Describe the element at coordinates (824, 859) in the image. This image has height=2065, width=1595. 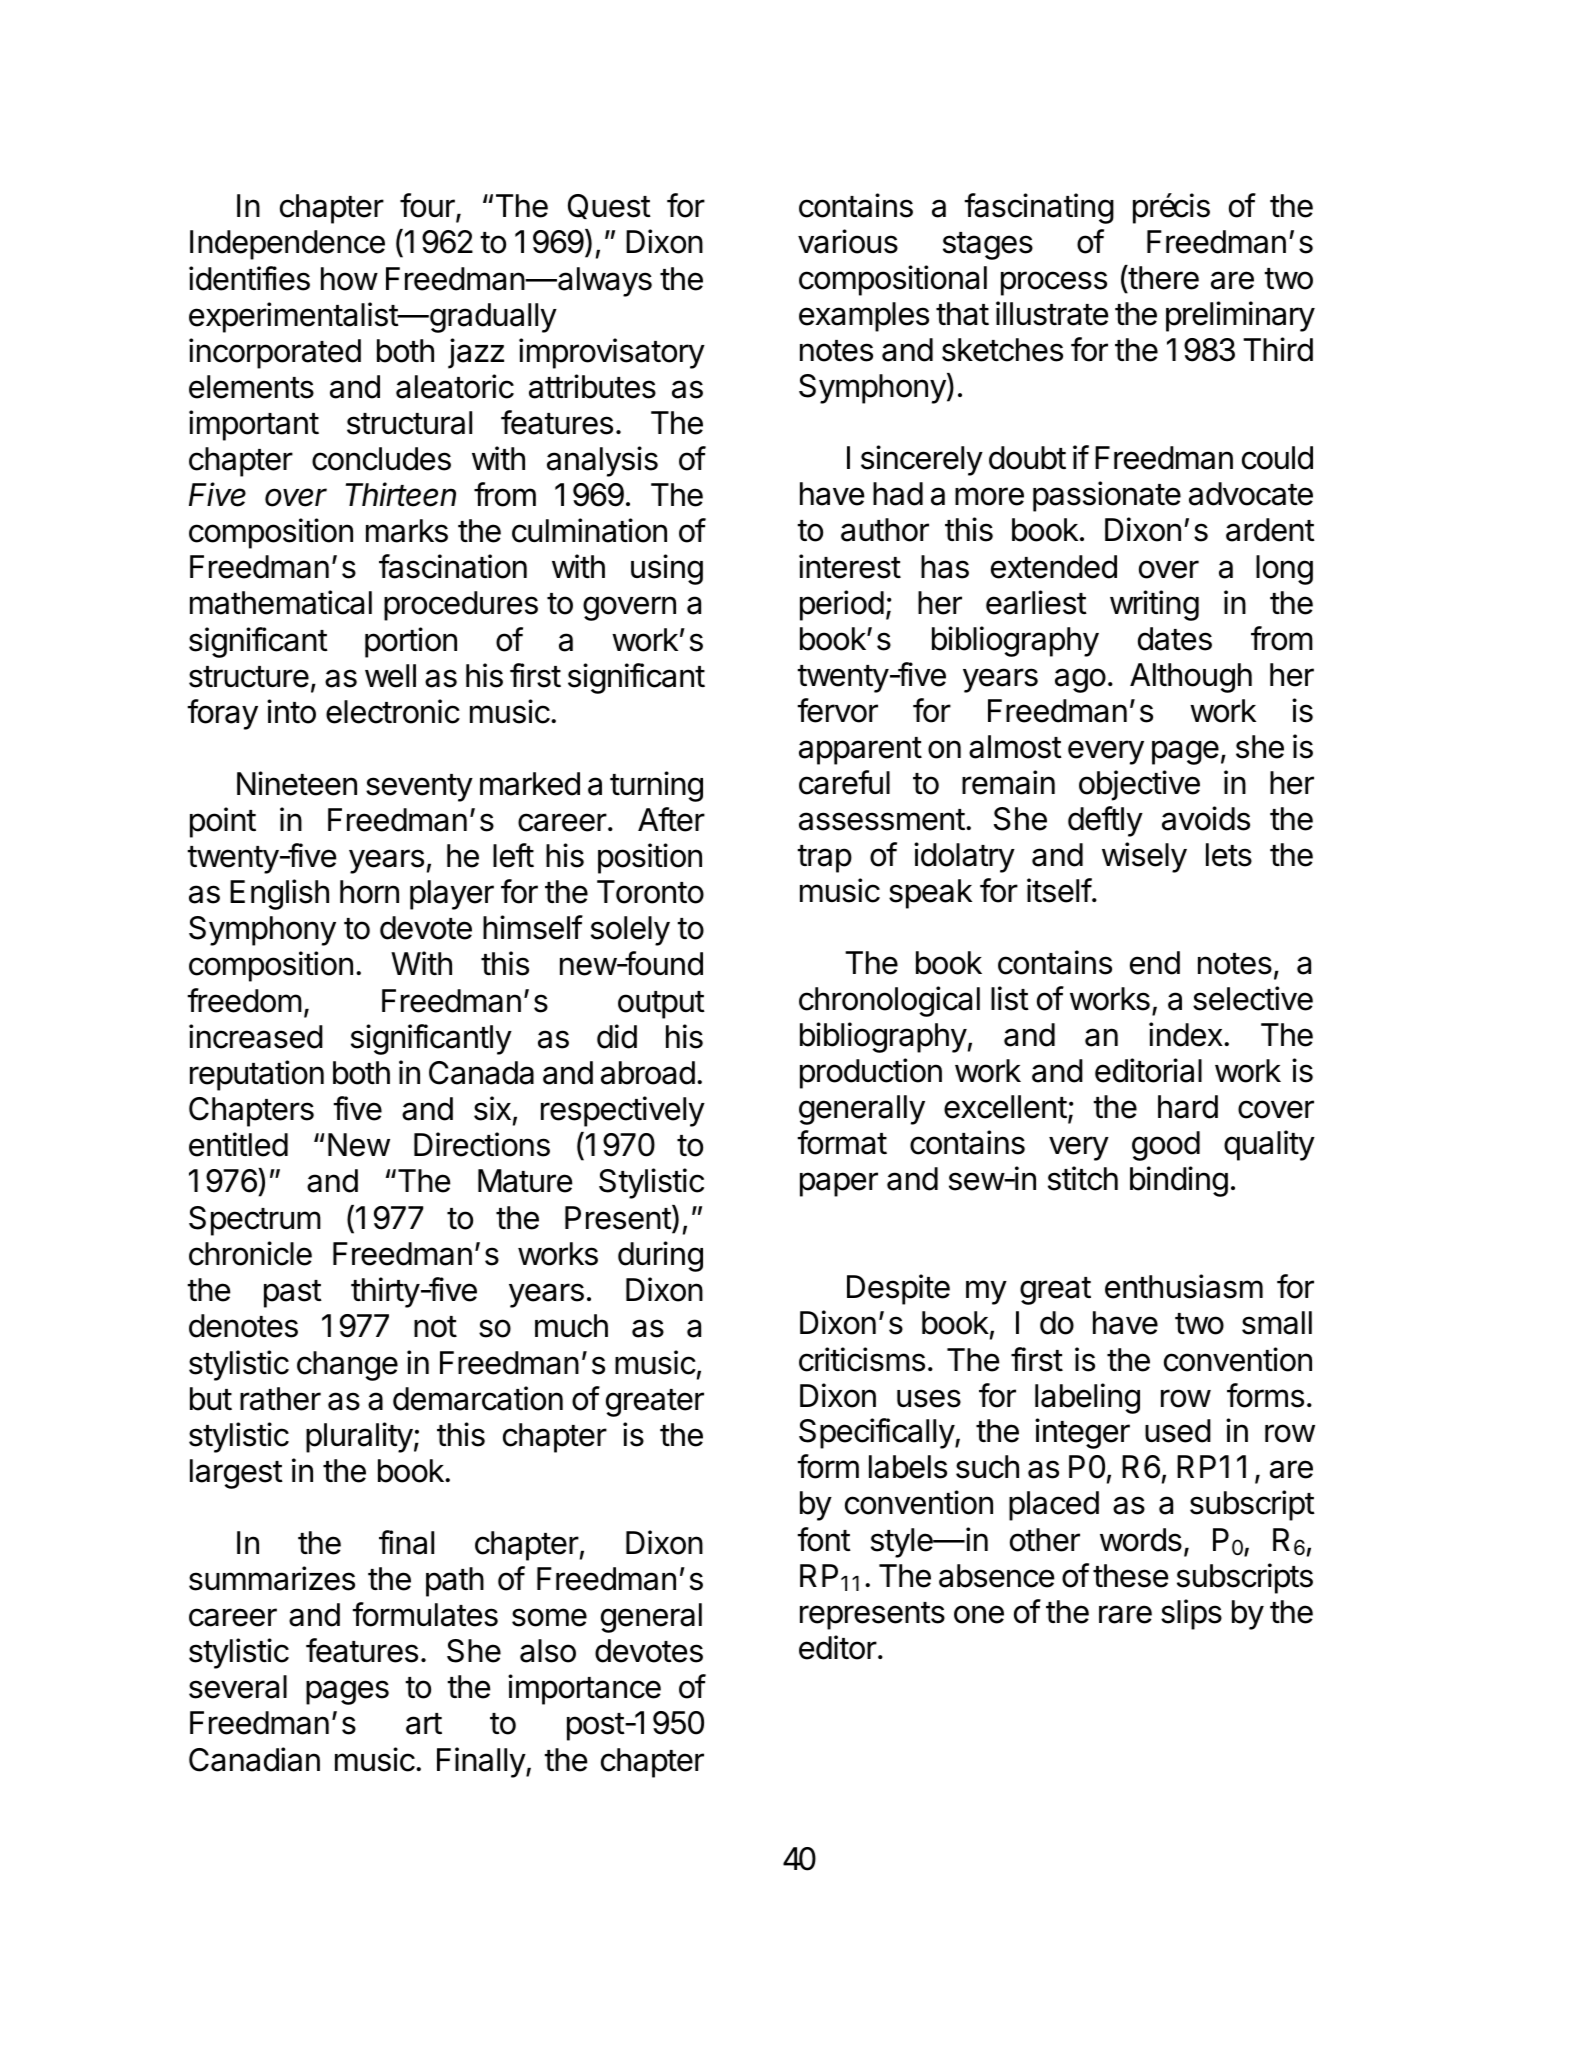
I see `trap` at that location.
